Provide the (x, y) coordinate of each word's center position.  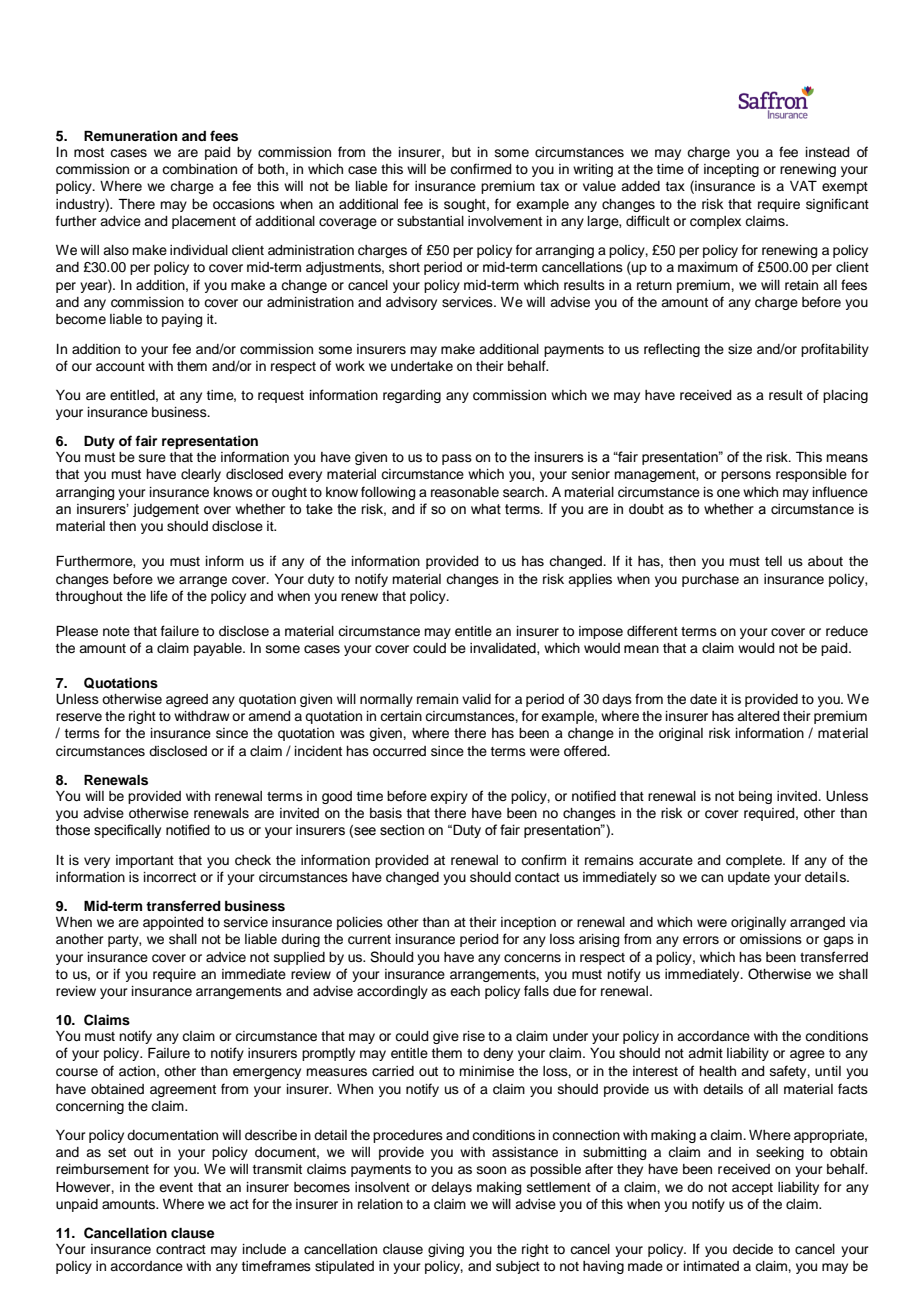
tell (773, 561)
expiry (449, 797)
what (486, 509)
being (755, 797)
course (77, 1072)
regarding (412, 396)
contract (181, 1250)
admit (705, 1053)
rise (474, 1036)
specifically (127, 831)
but (461, 152)
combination (199, 169)
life (159, 595)
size (740, 349)
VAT (803, 185)
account (120, 367)
